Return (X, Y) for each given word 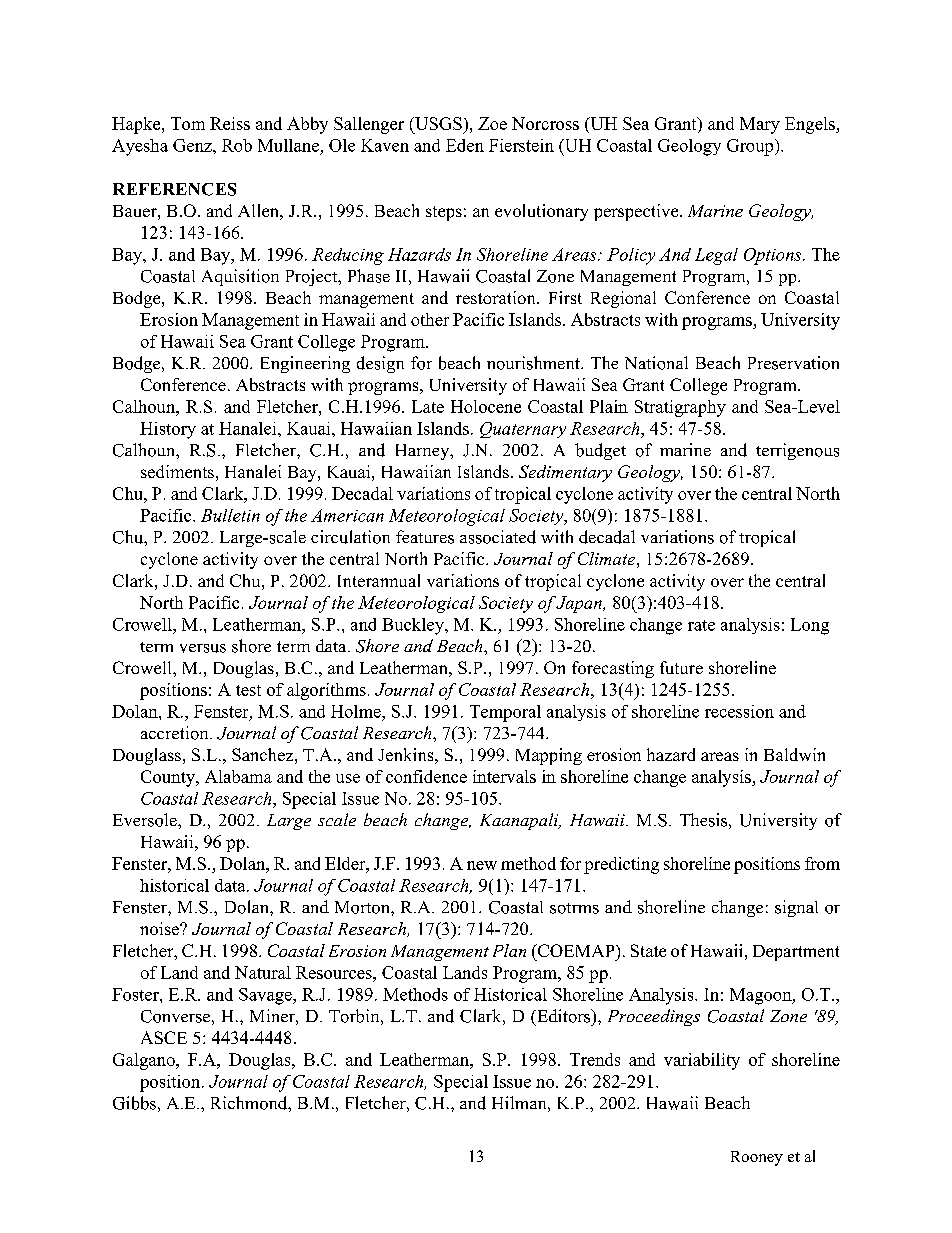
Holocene (486, 406)
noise (160, 928)
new (482, 865)
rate (701, 625)
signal (796, 908)
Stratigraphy (680, 408)
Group (751, 147)
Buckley (414, 626)
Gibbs (134, 1103)
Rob (237, 145)
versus (203, 648)
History (168, 430)
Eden (465, 145)
